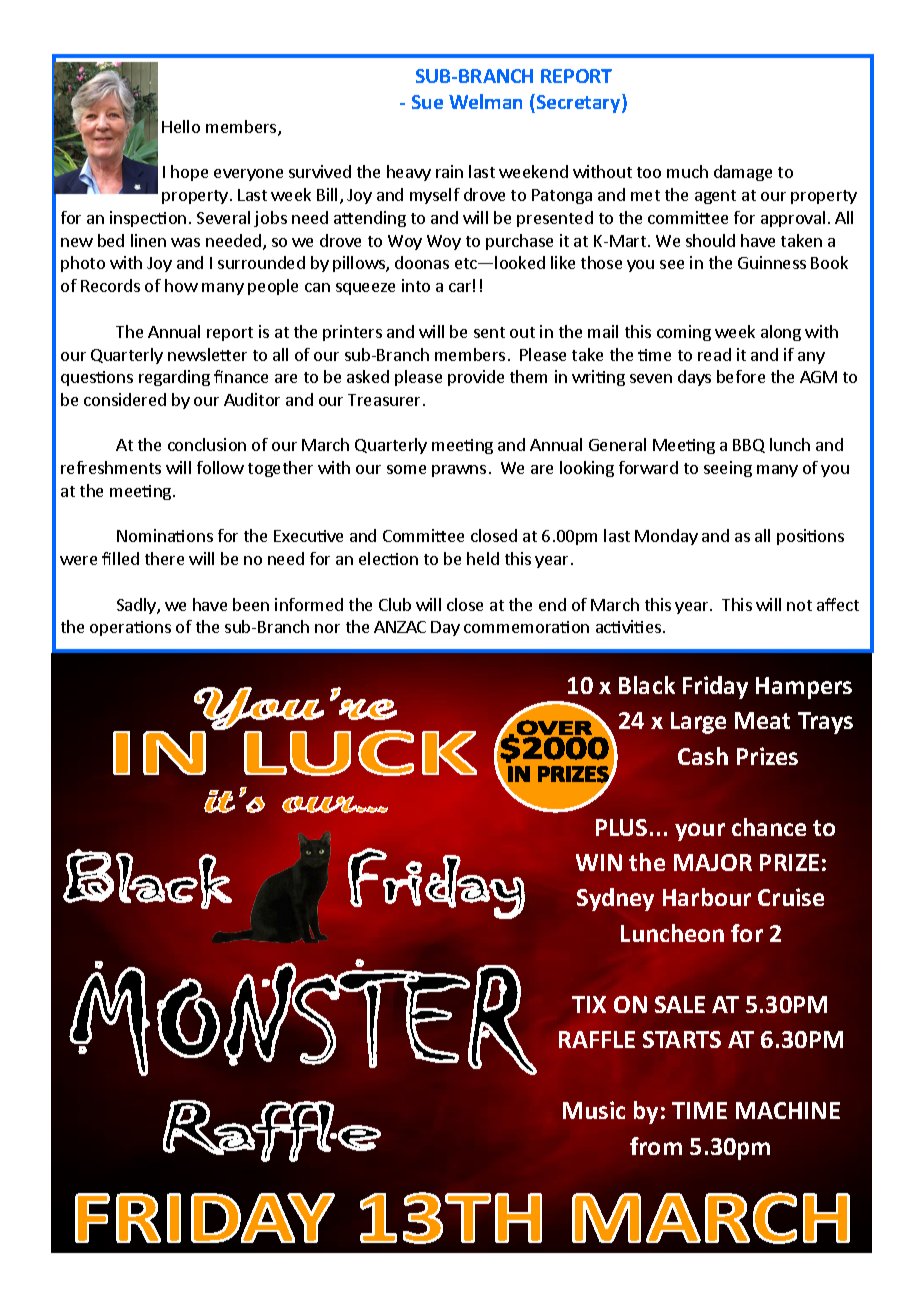 The image size is (924, 1308). What do you see at coordinates (427, 102) in the image?
I see `Sue` at bounding box center [427, 102].
